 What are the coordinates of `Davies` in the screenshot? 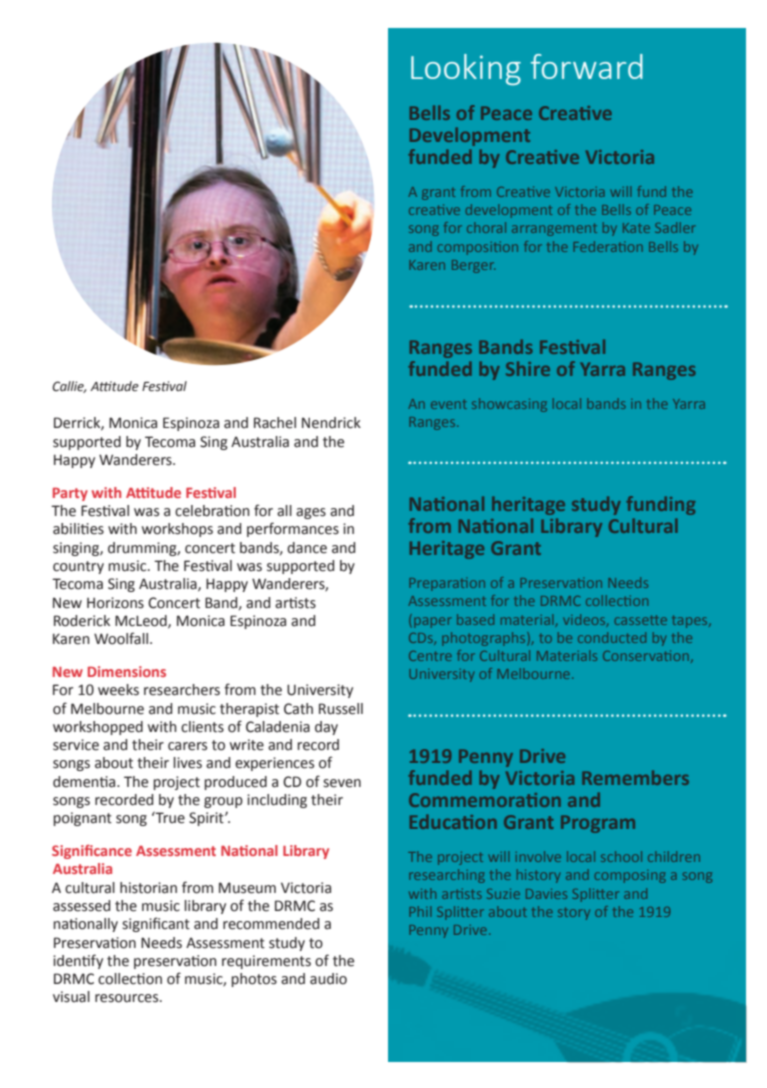 It's located at (546, 894).
